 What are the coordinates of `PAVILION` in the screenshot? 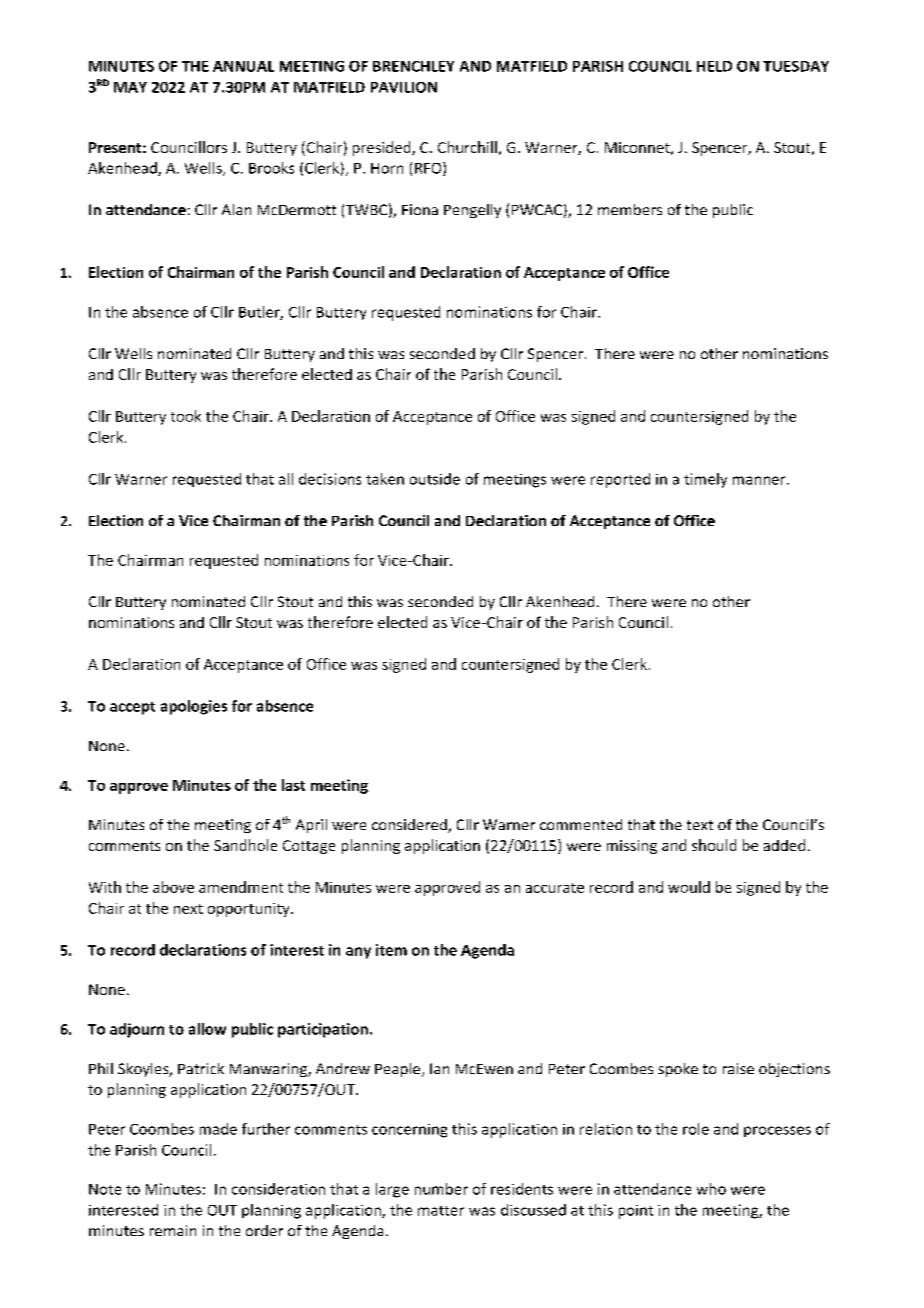 It's located at (404, 87).
